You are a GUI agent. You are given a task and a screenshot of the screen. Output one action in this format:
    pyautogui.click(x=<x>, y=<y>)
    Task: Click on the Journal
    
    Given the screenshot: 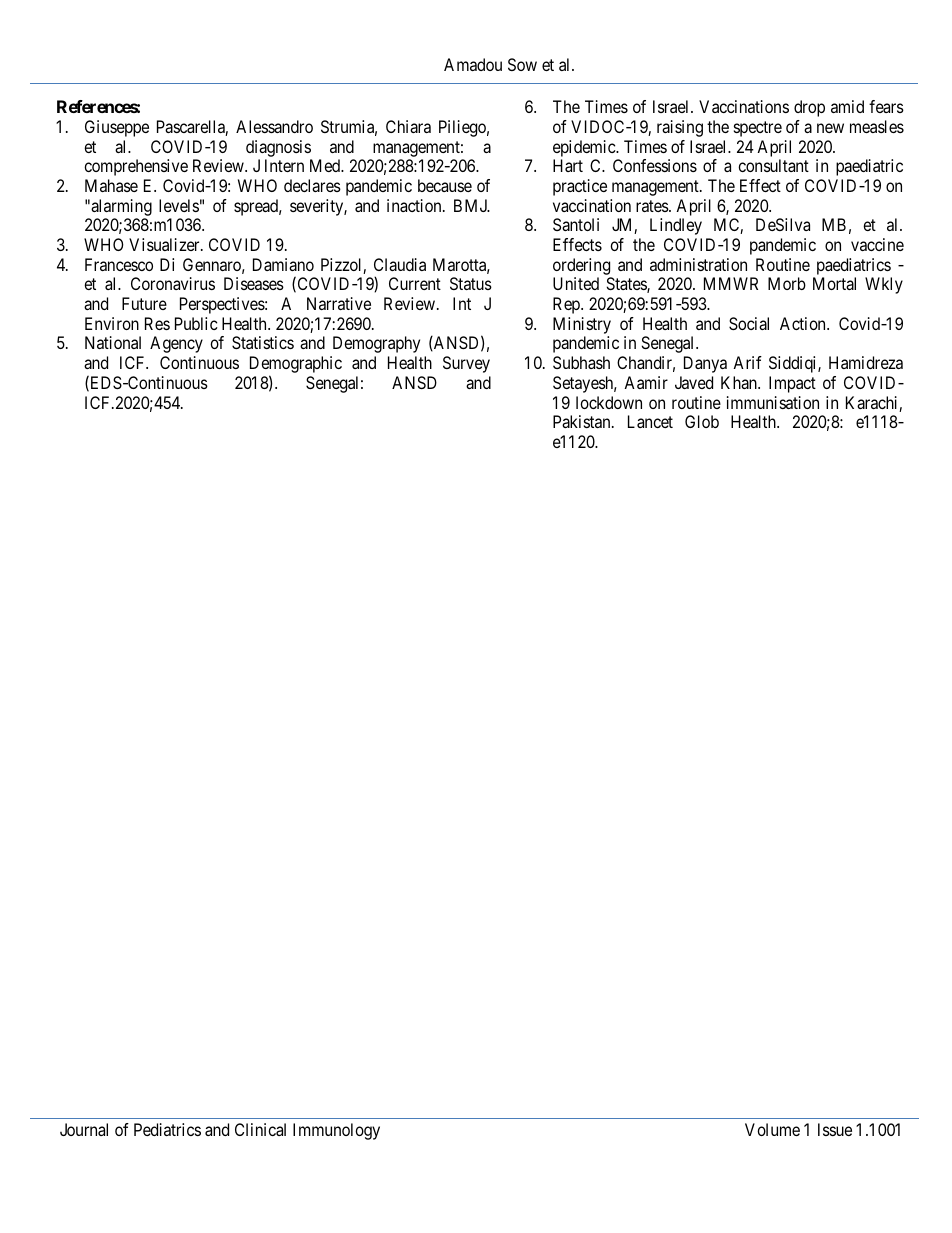 What is the action you would take?
    pyautogui.click(x=84, y=1129)
